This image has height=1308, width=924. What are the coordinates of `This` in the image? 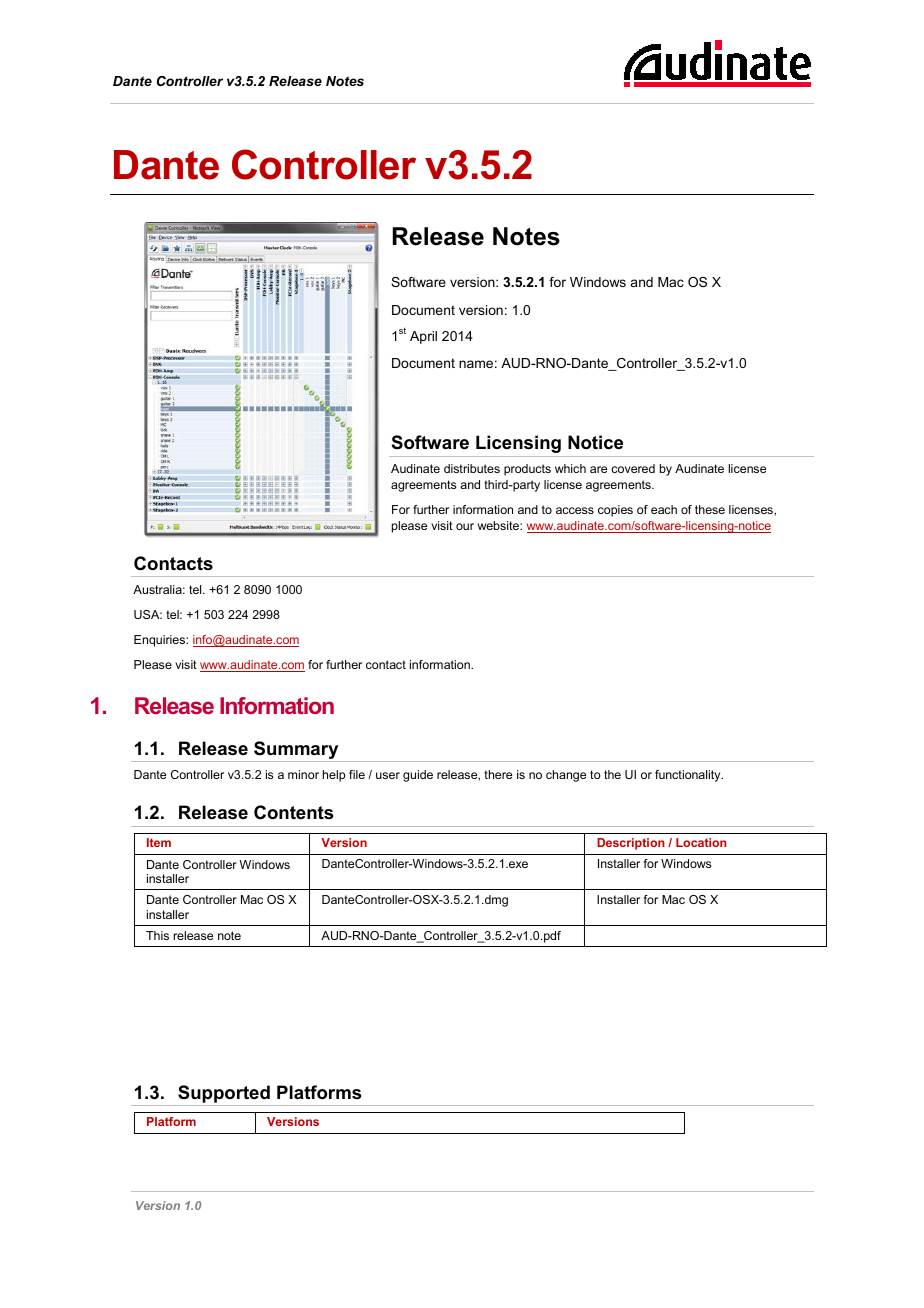 It's located at (157, 935).
